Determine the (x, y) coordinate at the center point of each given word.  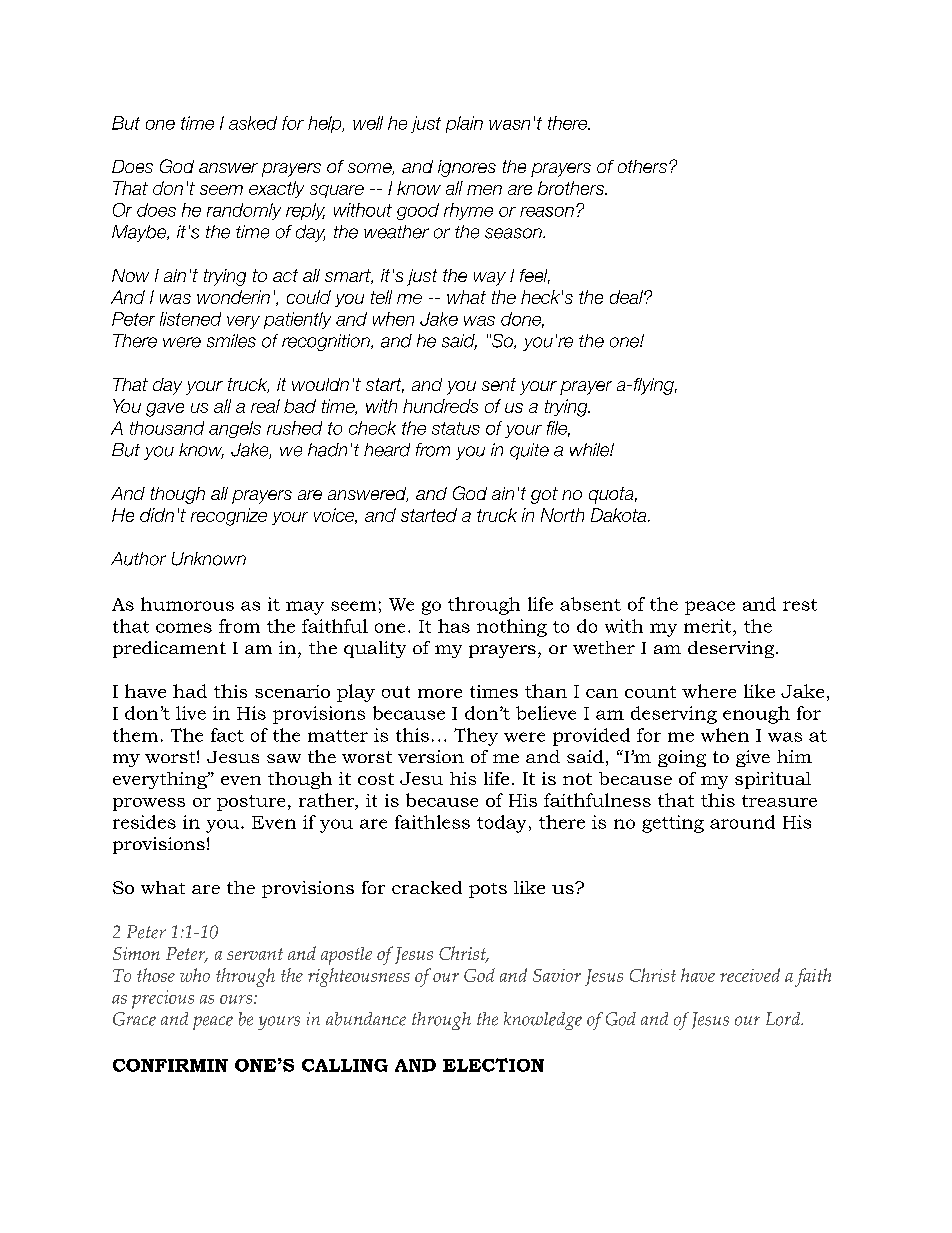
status (456, 428)
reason (547, 212)
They (476, 737)
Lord (784, 1019)
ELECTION (493, 1065)
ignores (467, 168)
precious (163, 999)
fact (227, 735)
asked (253, 123)
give (753, 758)
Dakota (620, 515)
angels (235, 429)
